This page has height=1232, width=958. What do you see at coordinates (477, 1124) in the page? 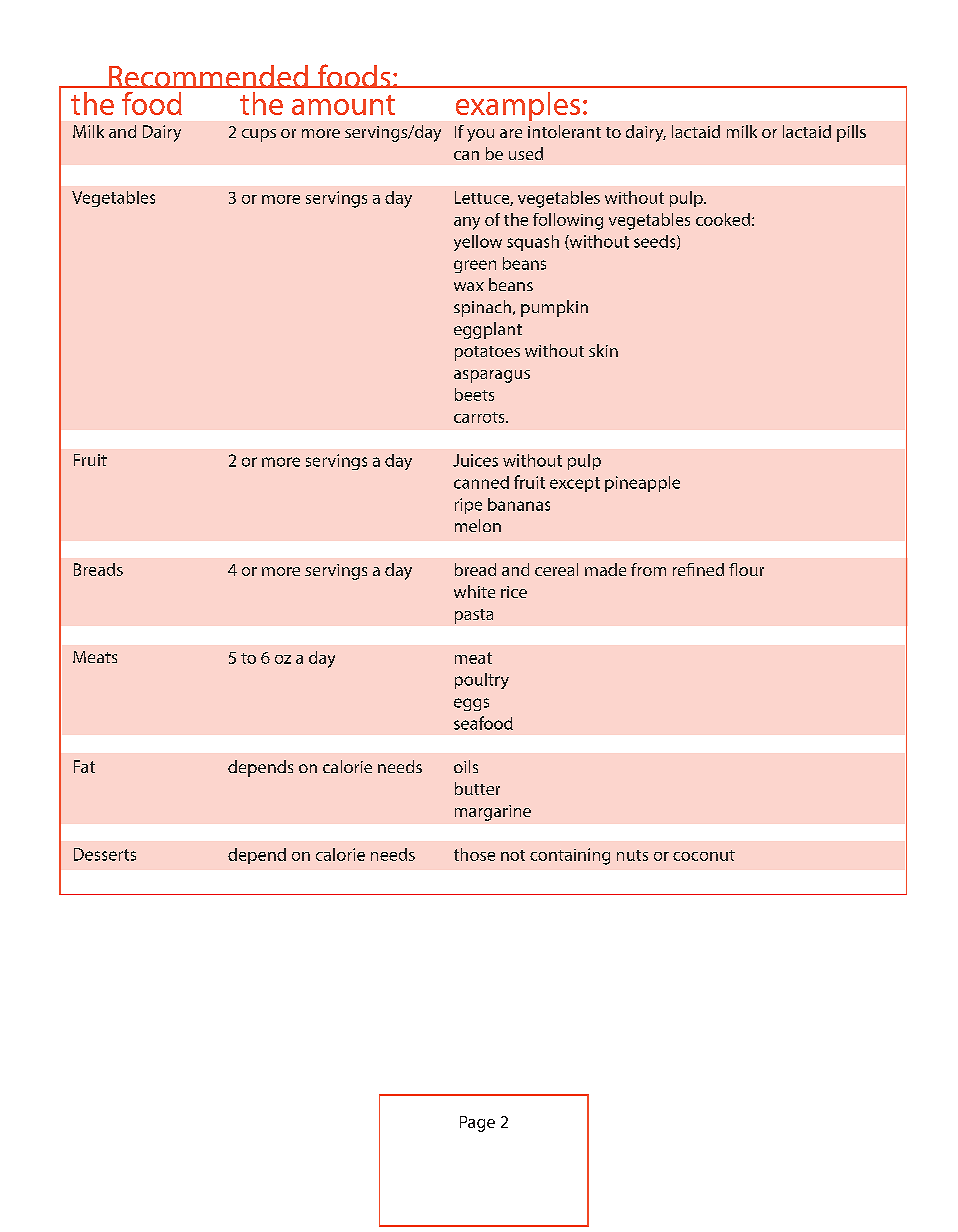
I see `Page` at bounding box center [477, 1124].
